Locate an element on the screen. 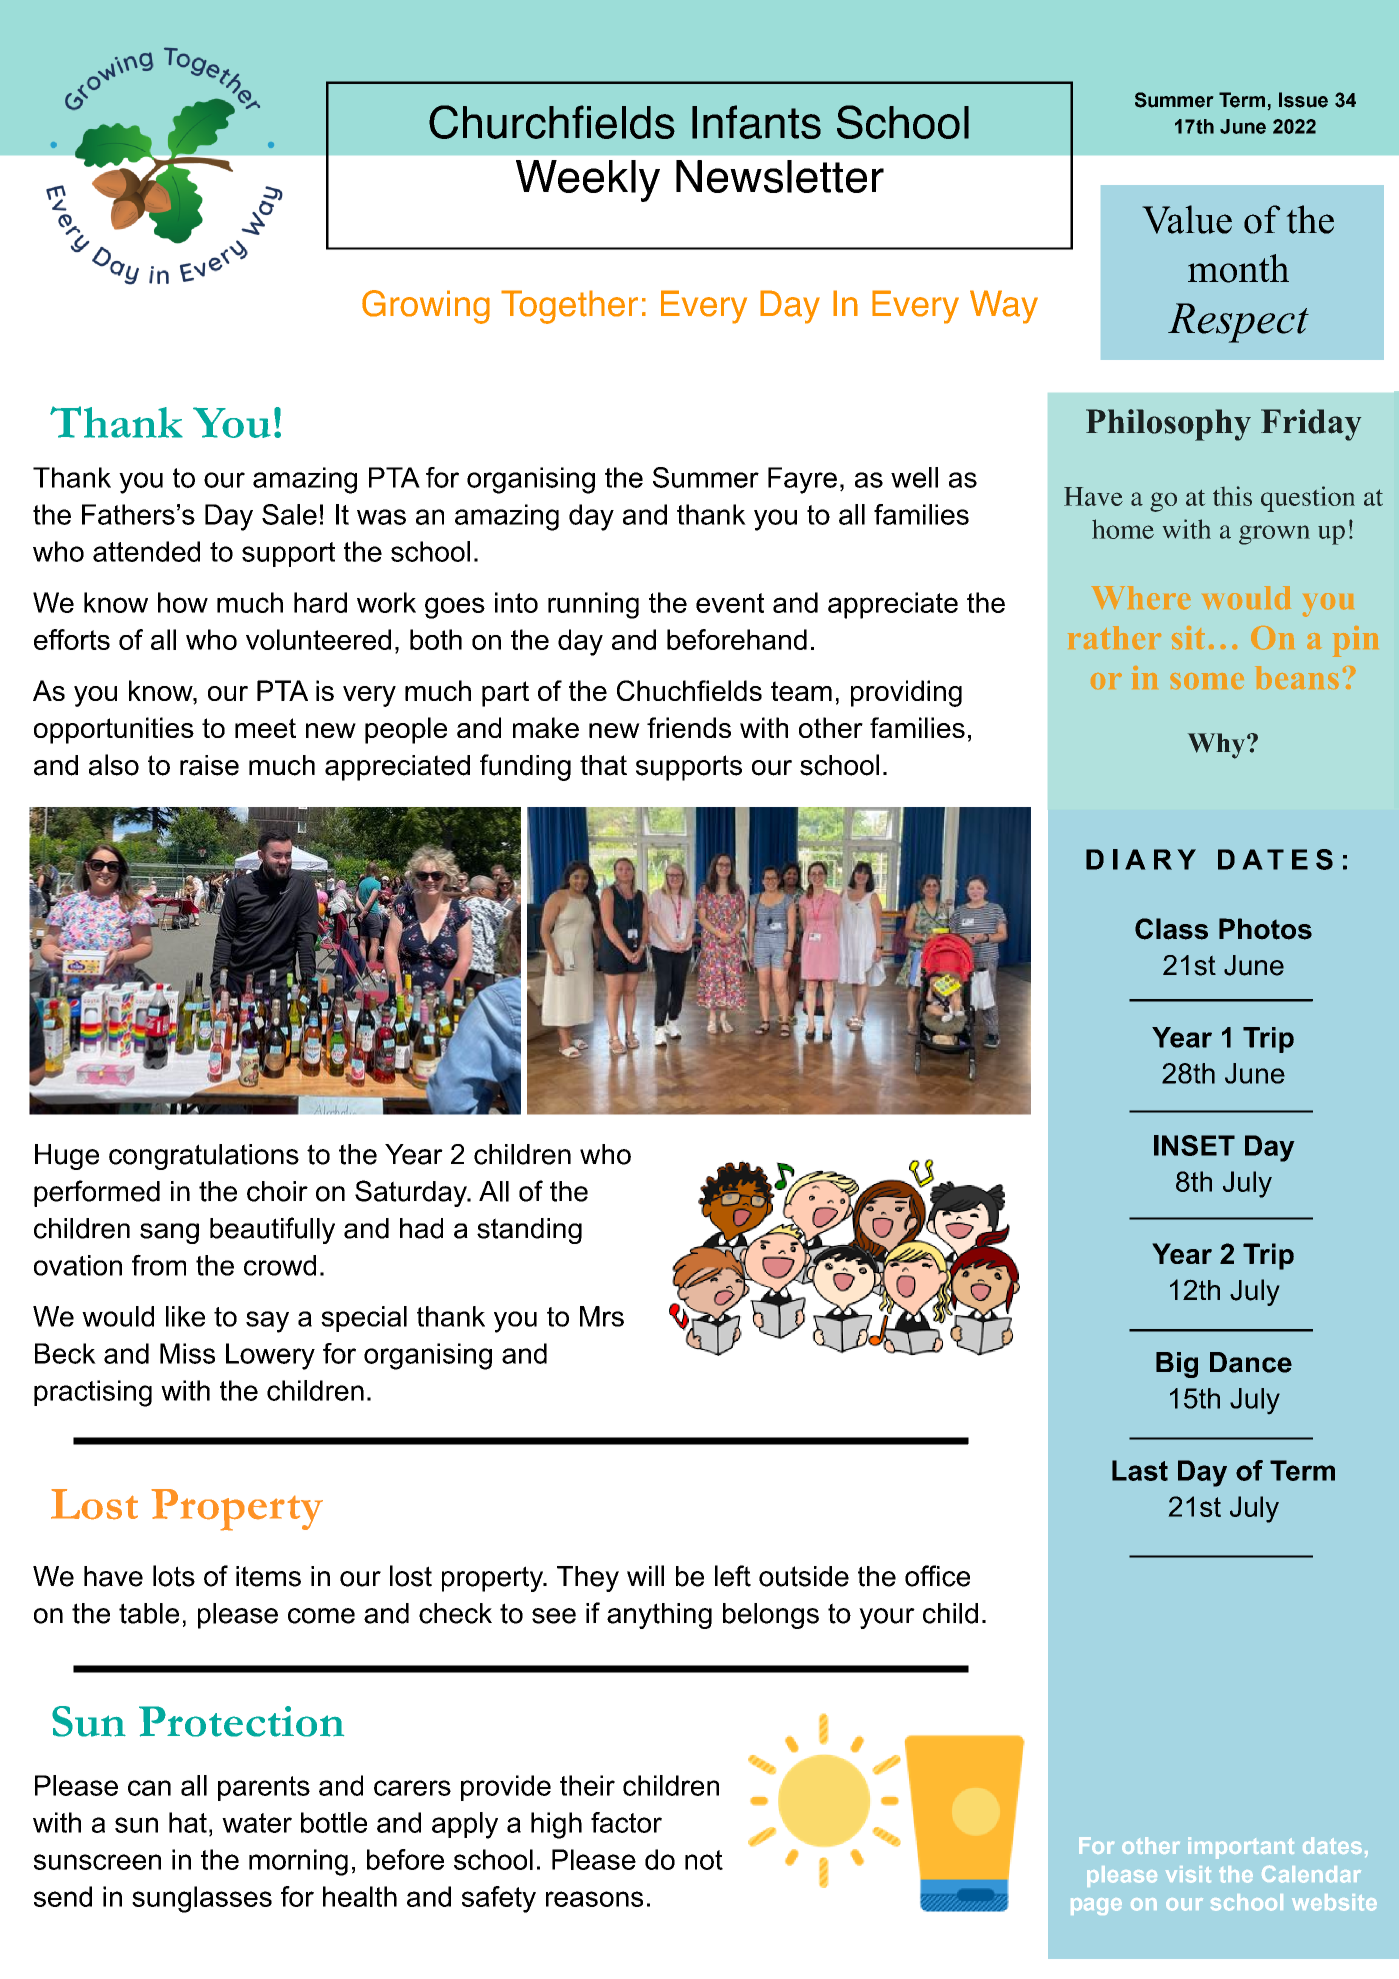 This screenshot has width=1399, height=1979. Infants is located at coordinates (756, 122).
